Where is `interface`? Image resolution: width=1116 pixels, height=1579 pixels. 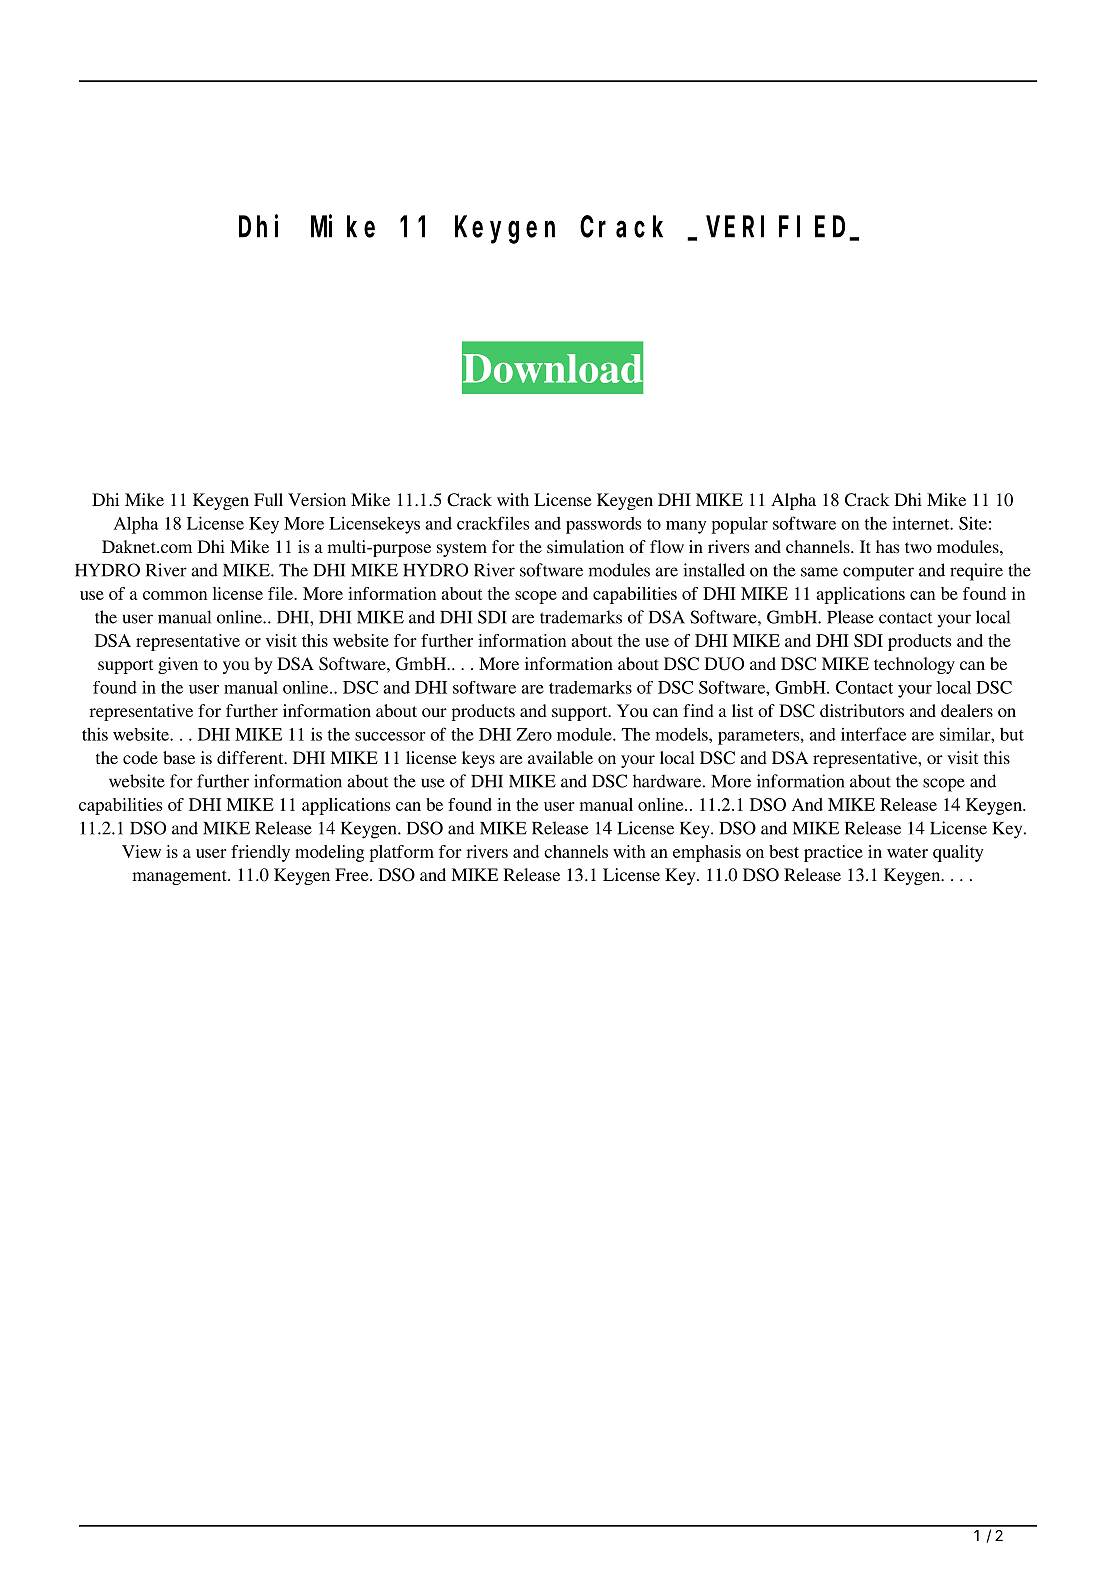 interface is located at coordinates (873, 734).
